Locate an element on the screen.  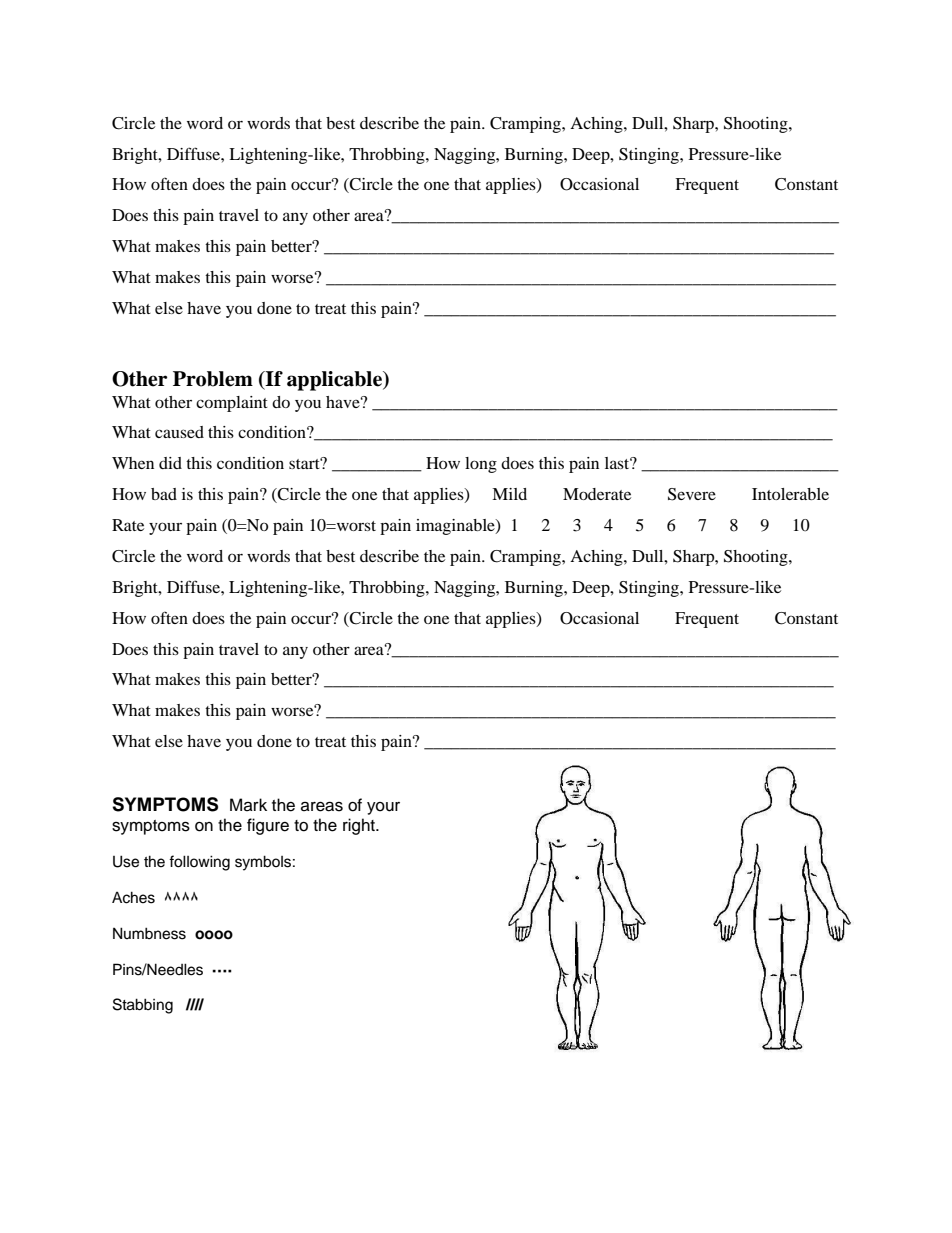
Mark is located at coordinates (248, 805).
